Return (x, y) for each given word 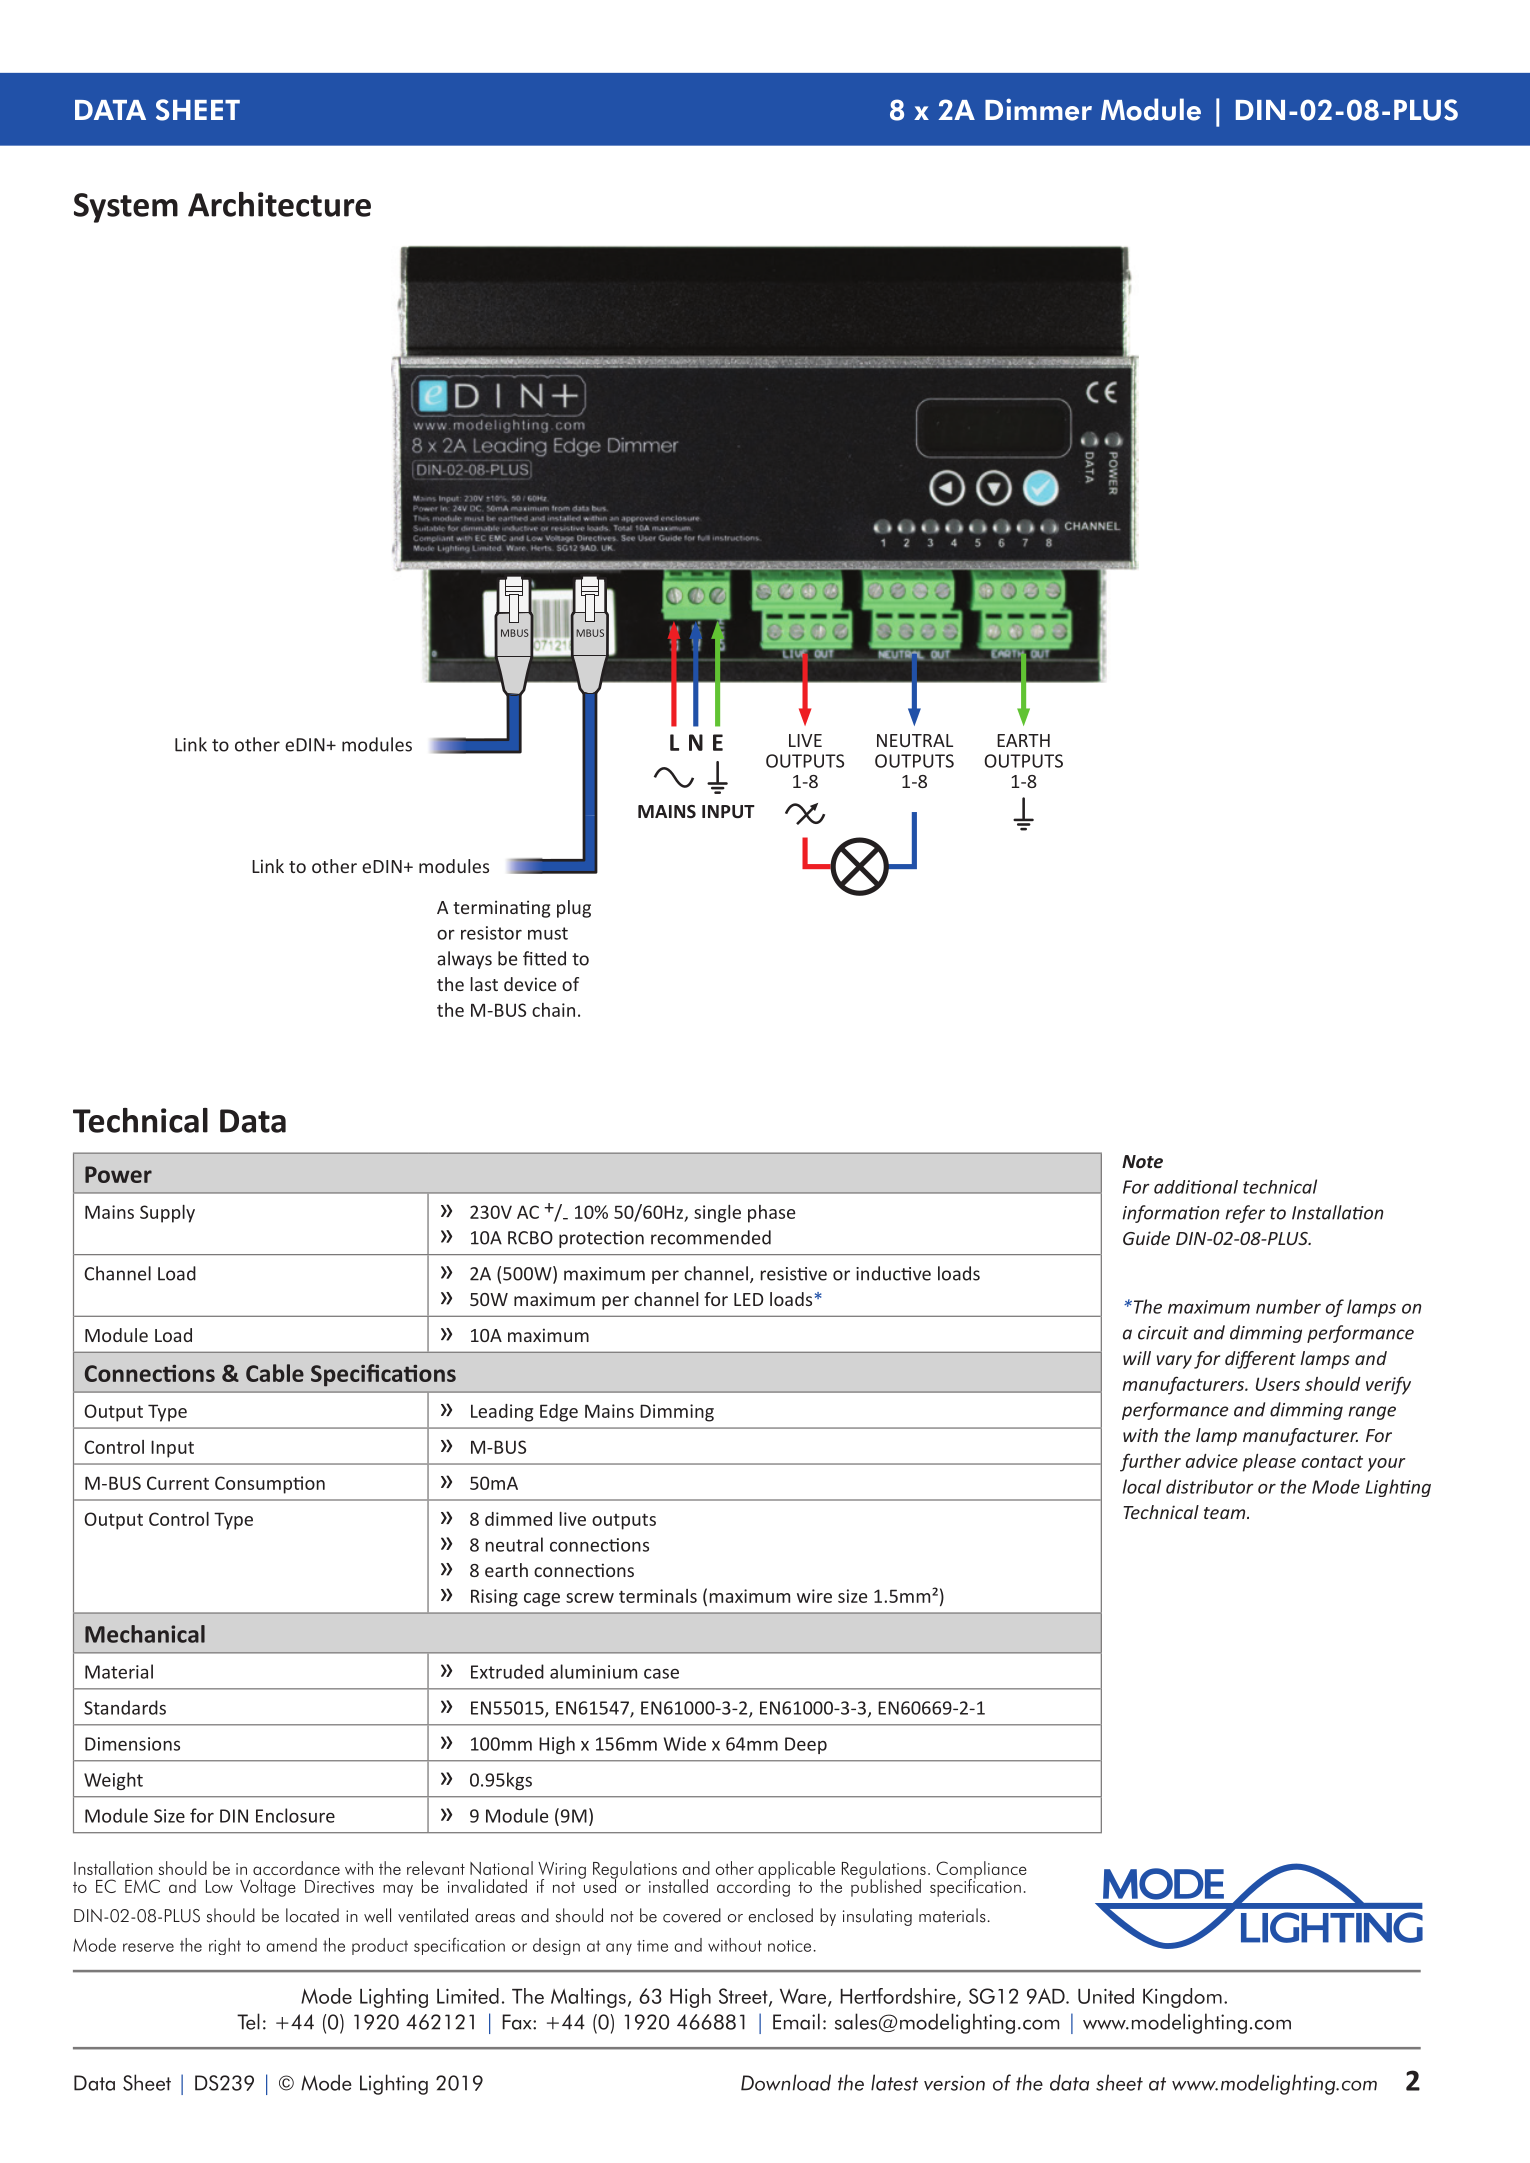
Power (118, 1174)
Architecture (279, 204)
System (126, 208)
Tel (248, 2021)
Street (744, 1997)
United (1106, 1996)
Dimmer (1038, 109)
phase (771, 1214)
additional (1196, 1187)
